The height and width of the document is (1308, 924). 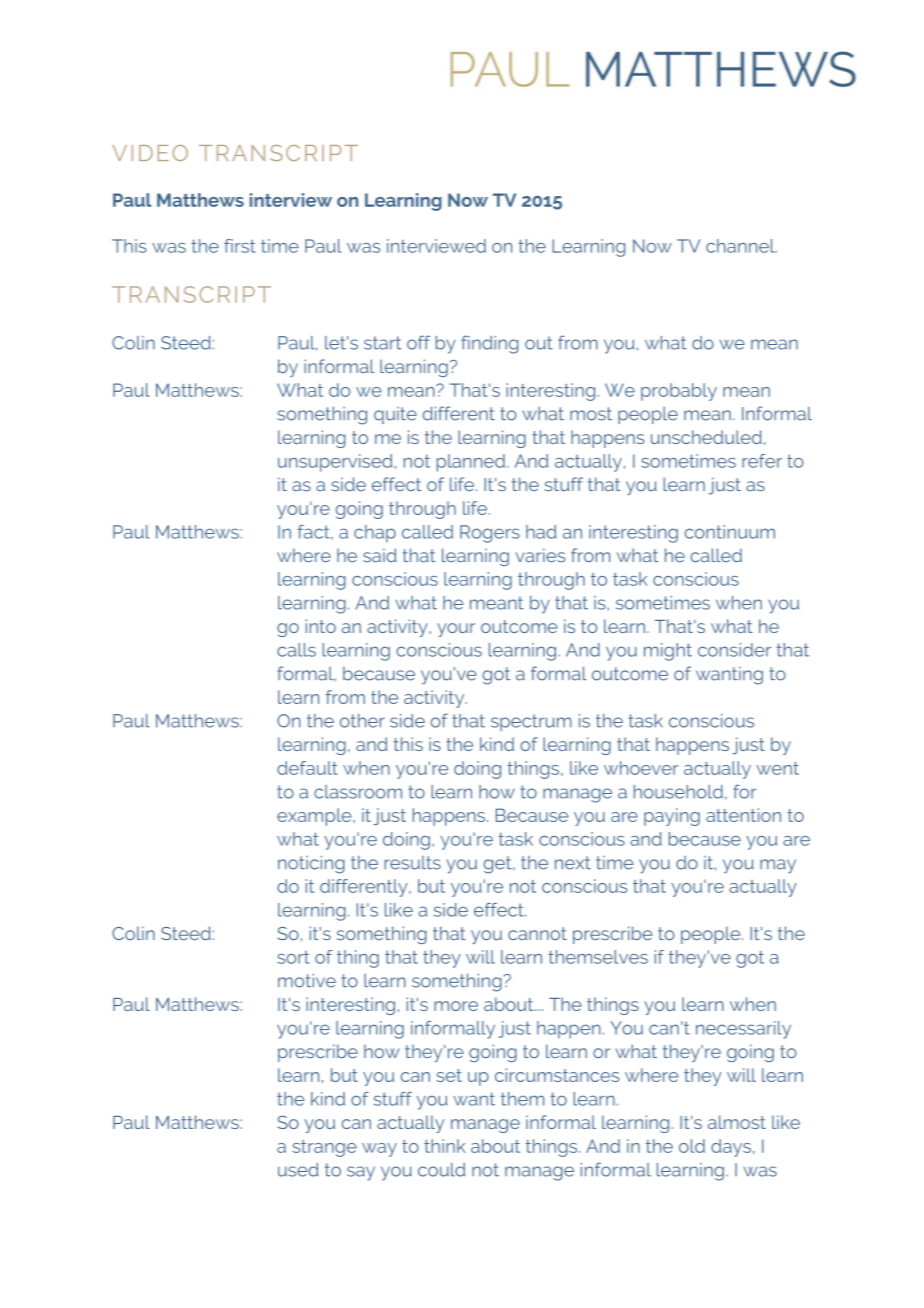 What do you see at coordinates (731, 1148) in the document?
I see `days` at bounding box center [731, 1148].
